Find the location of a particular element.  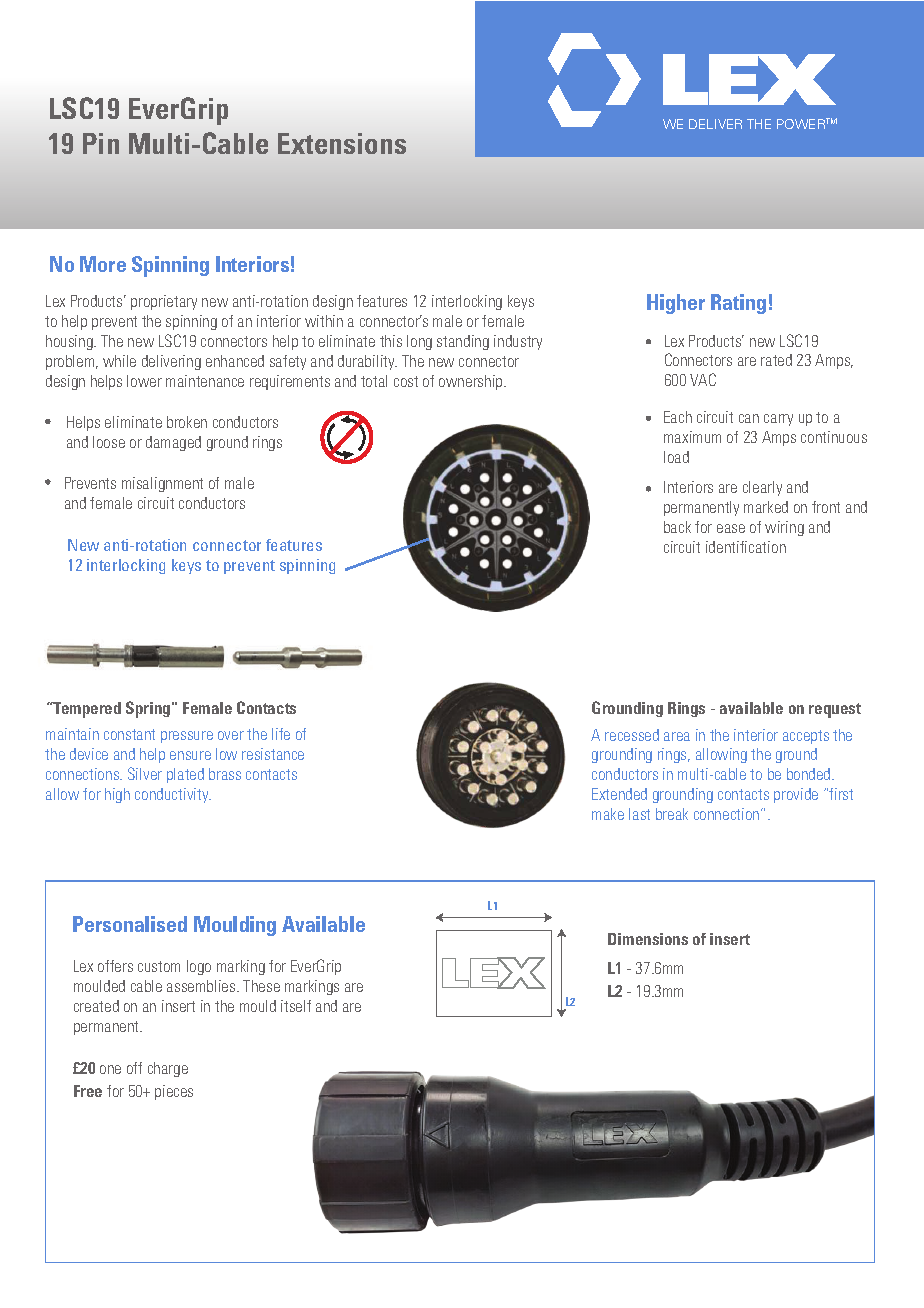

Spring is located at coordinates (149, 709).
